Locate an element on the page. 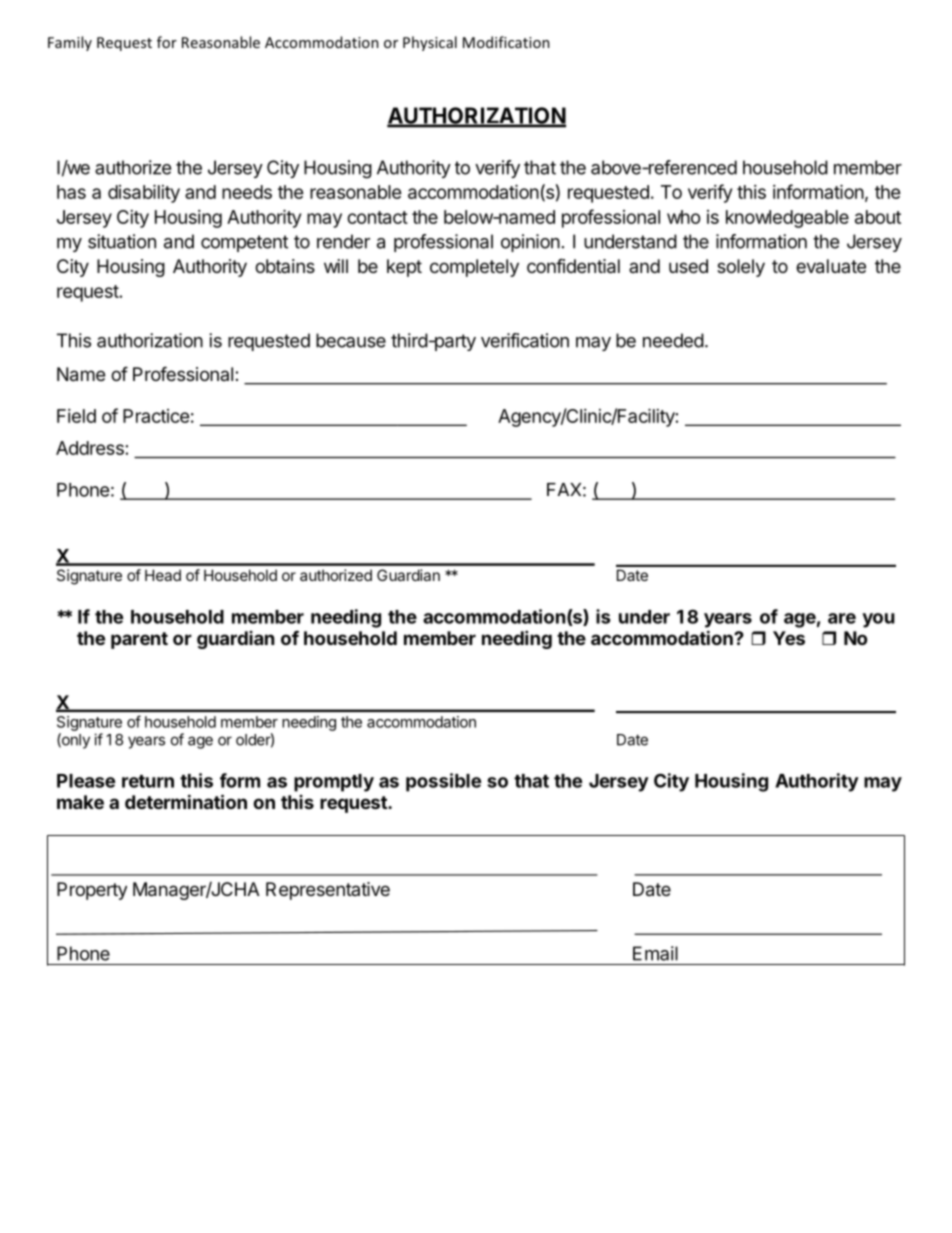  knowledgeable is located at coordinates (787, 219).
